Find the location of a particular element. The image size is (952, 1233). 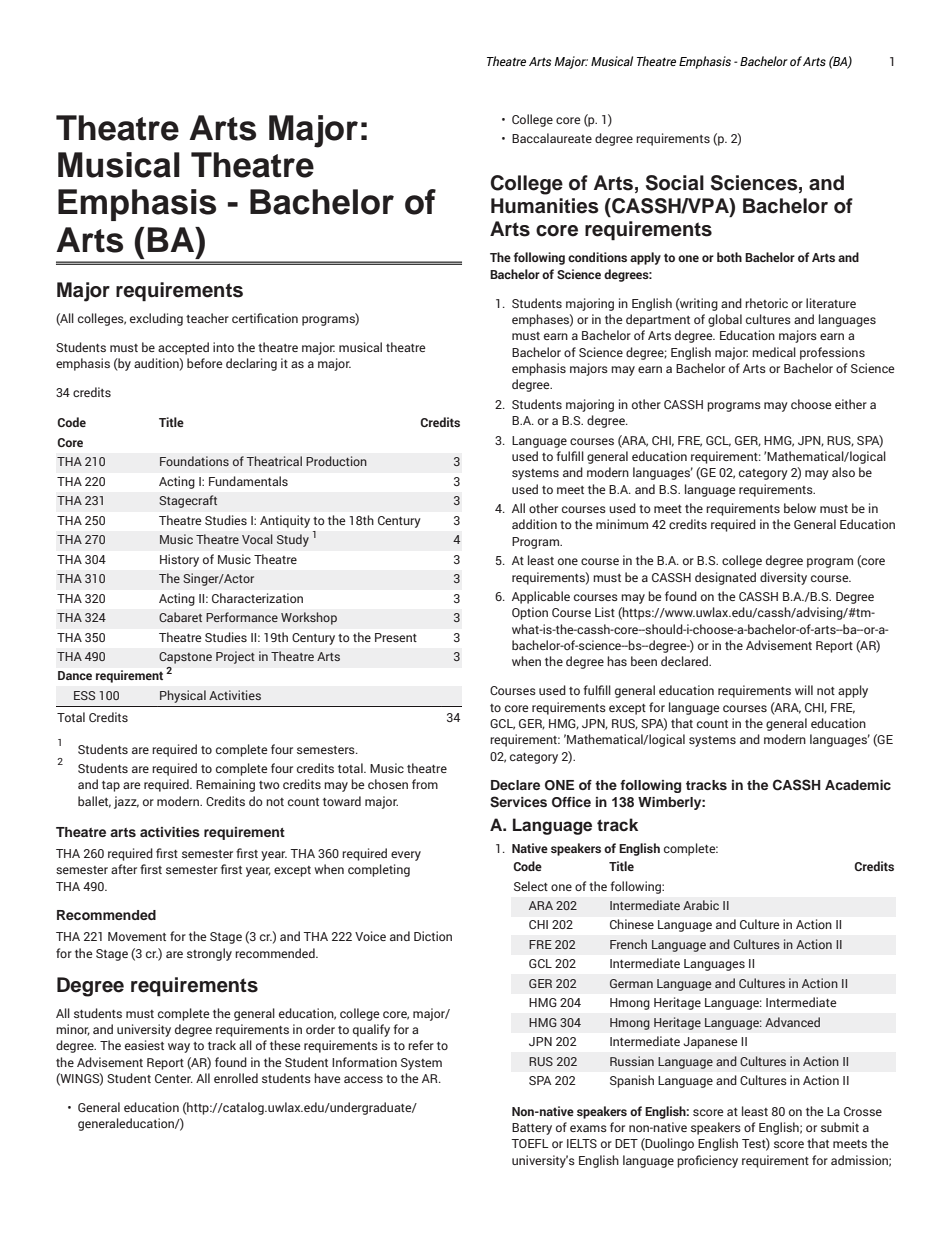

Baccalaureate is located at coordinates (552, 138).
